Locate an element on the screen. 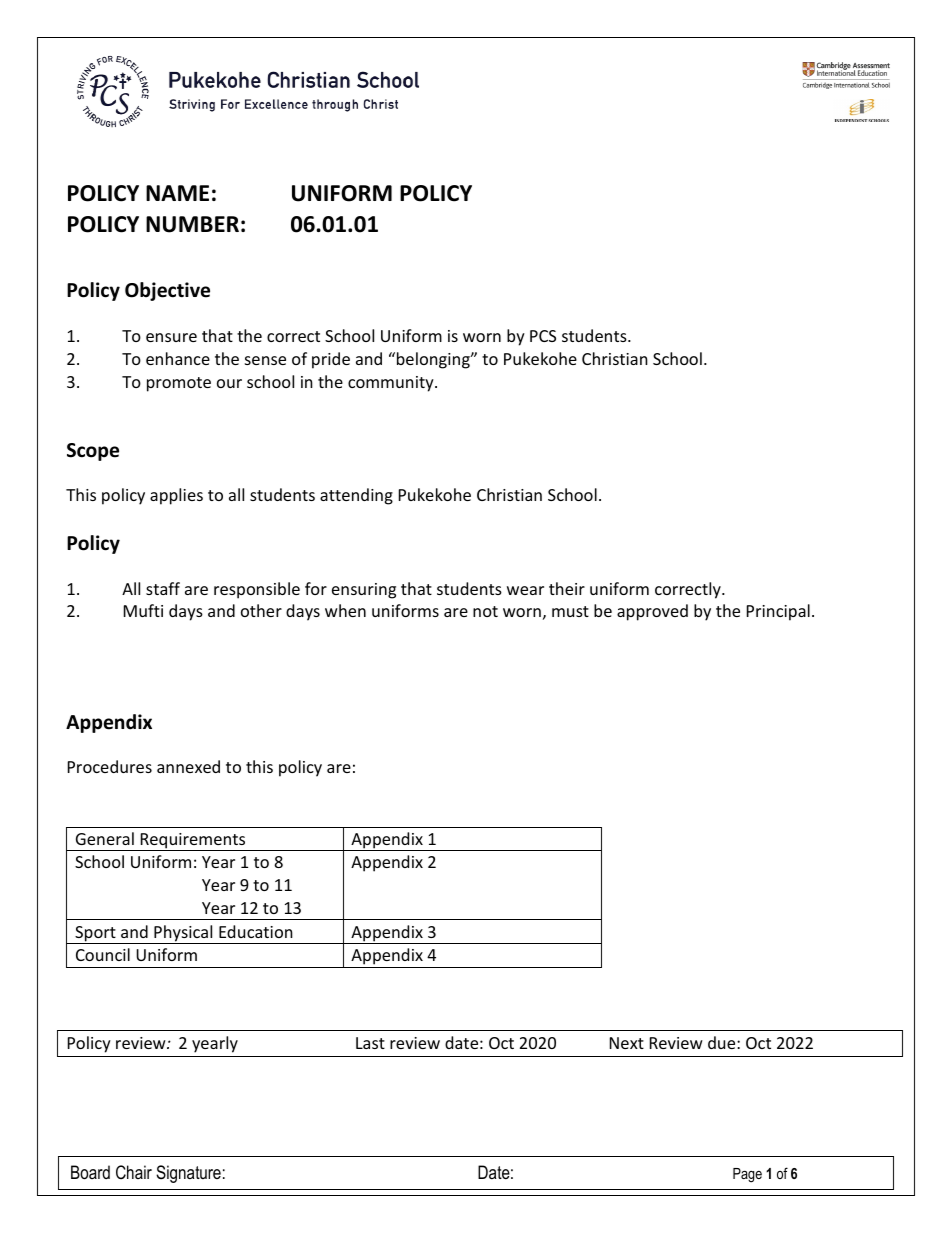 The image size is (952, 1233). Education is located at coordinates (256, 931).
